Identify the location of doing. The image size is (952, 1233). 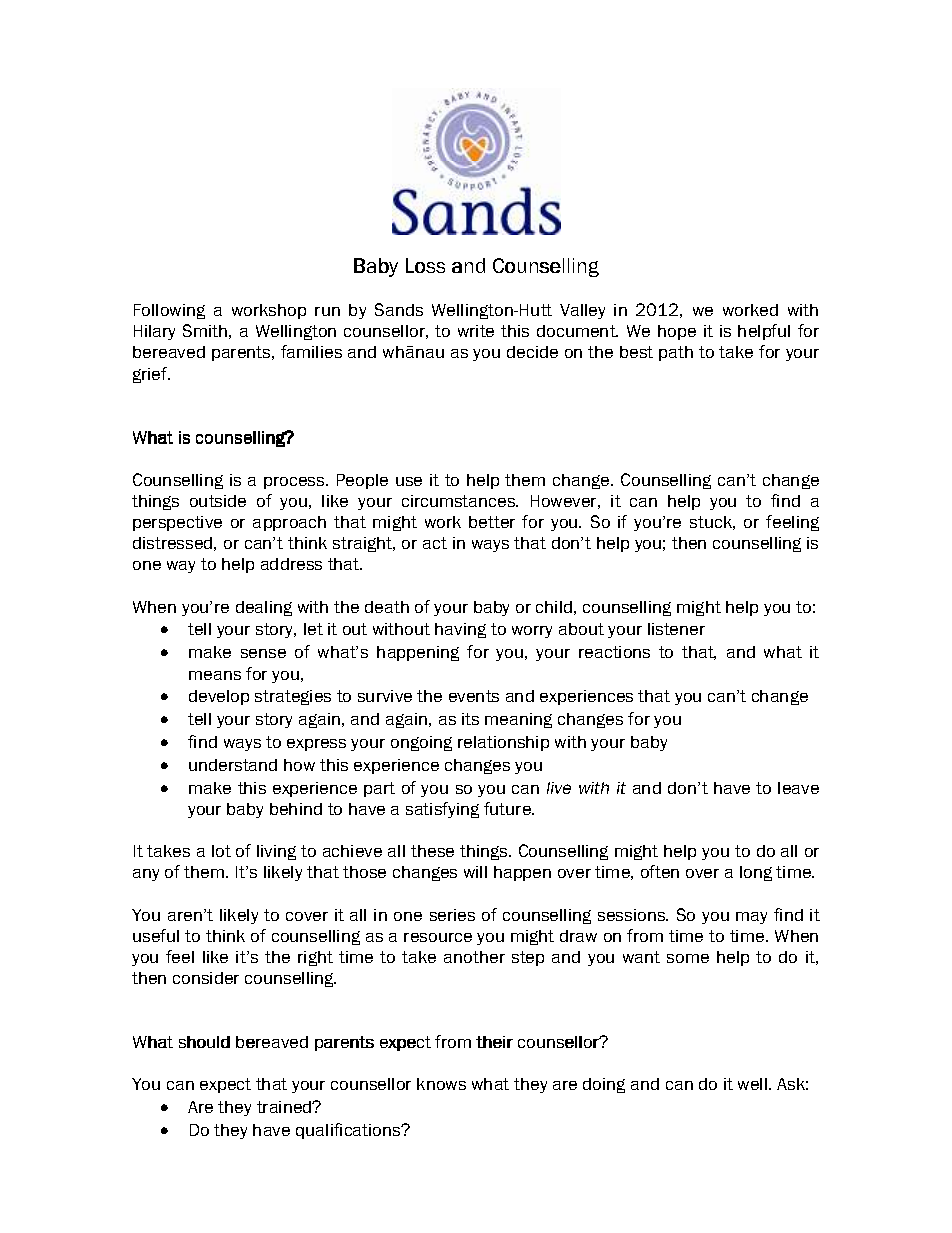
(604, 1085).
